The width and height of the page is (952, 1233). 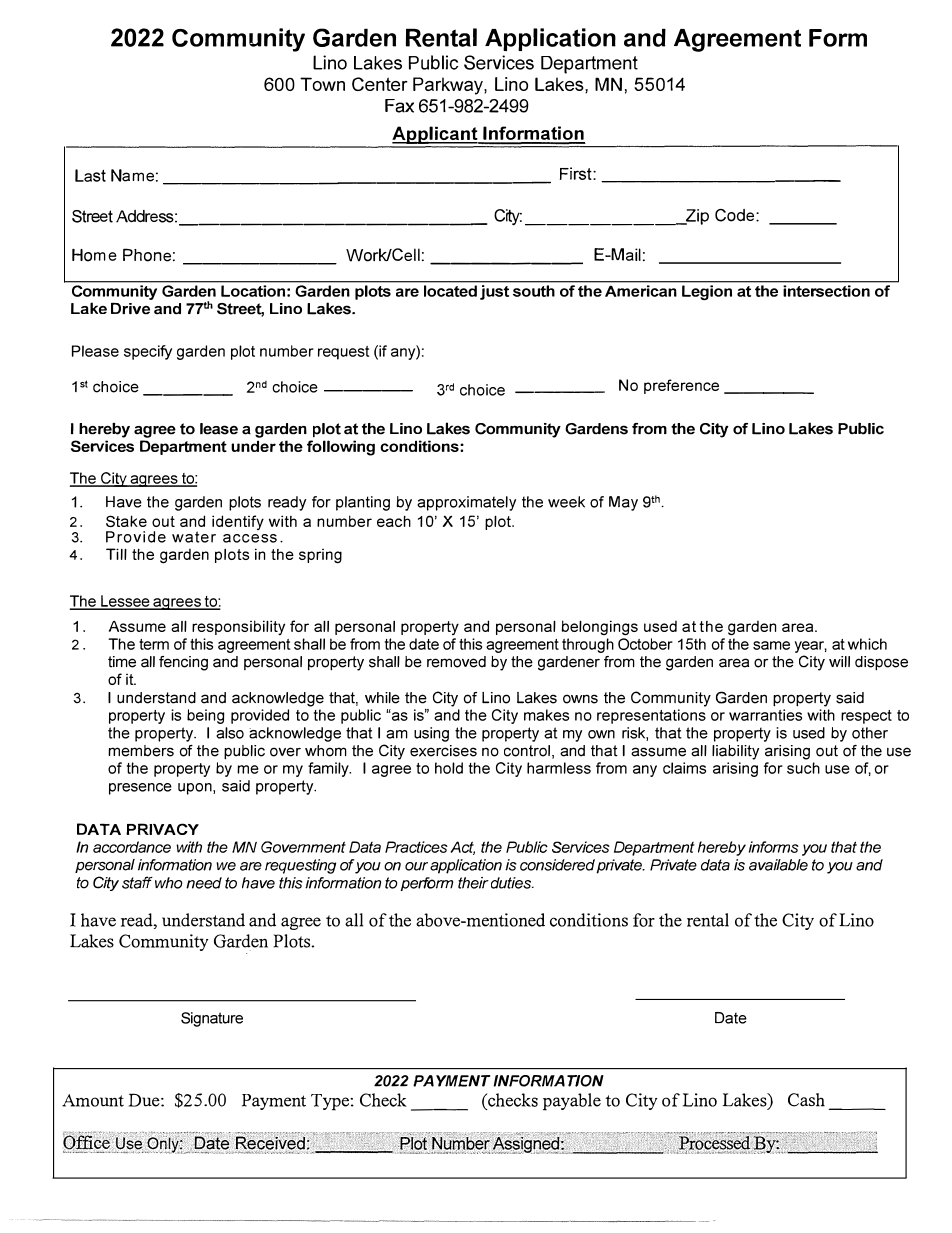 What do you see at coordinates (162, 829) in the page?
I see `PRIVACY` at bounding box center [162, 829].
